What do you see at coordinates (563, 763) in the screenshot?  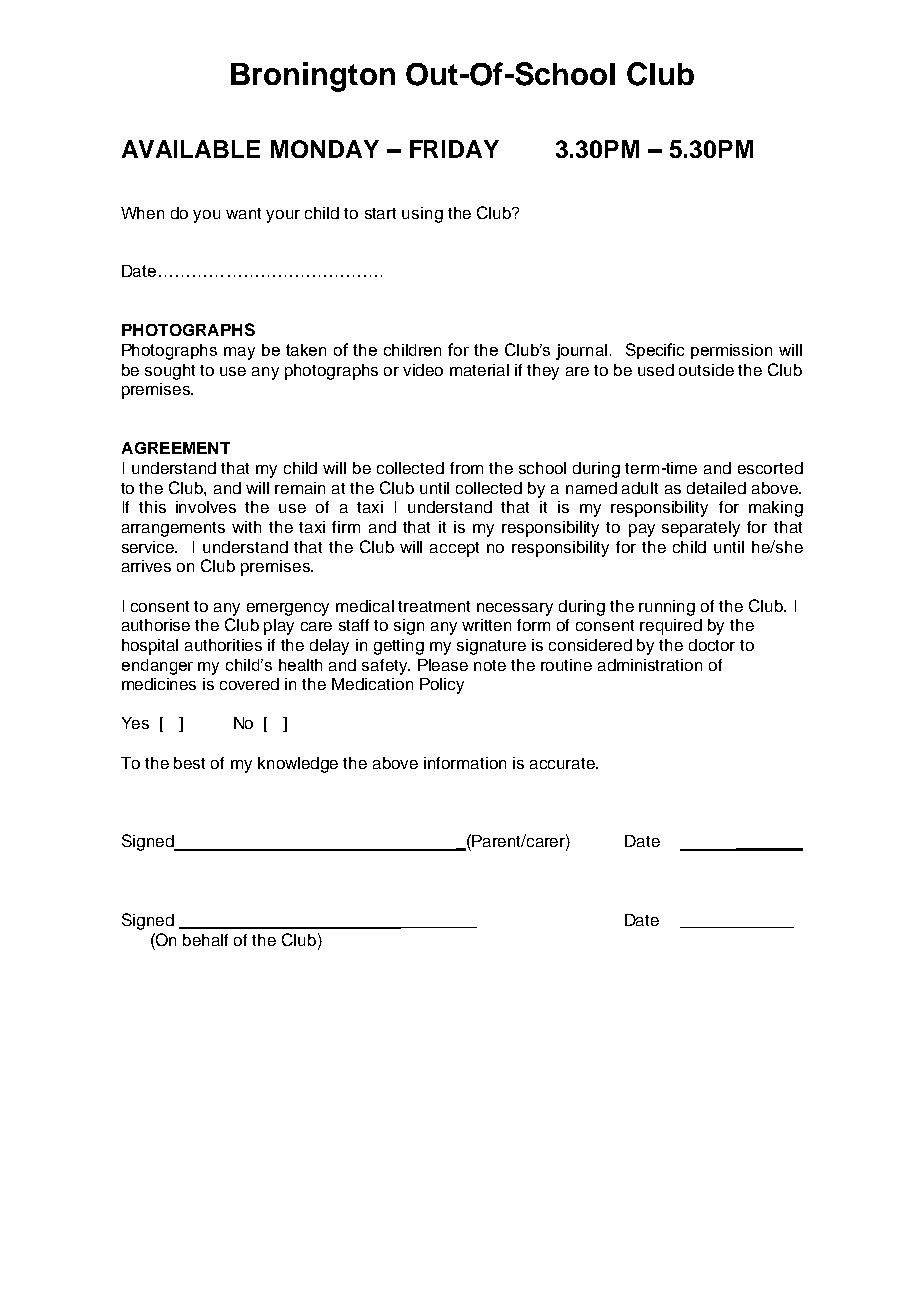 I see `accurate` at bounding box center [563, 763].
